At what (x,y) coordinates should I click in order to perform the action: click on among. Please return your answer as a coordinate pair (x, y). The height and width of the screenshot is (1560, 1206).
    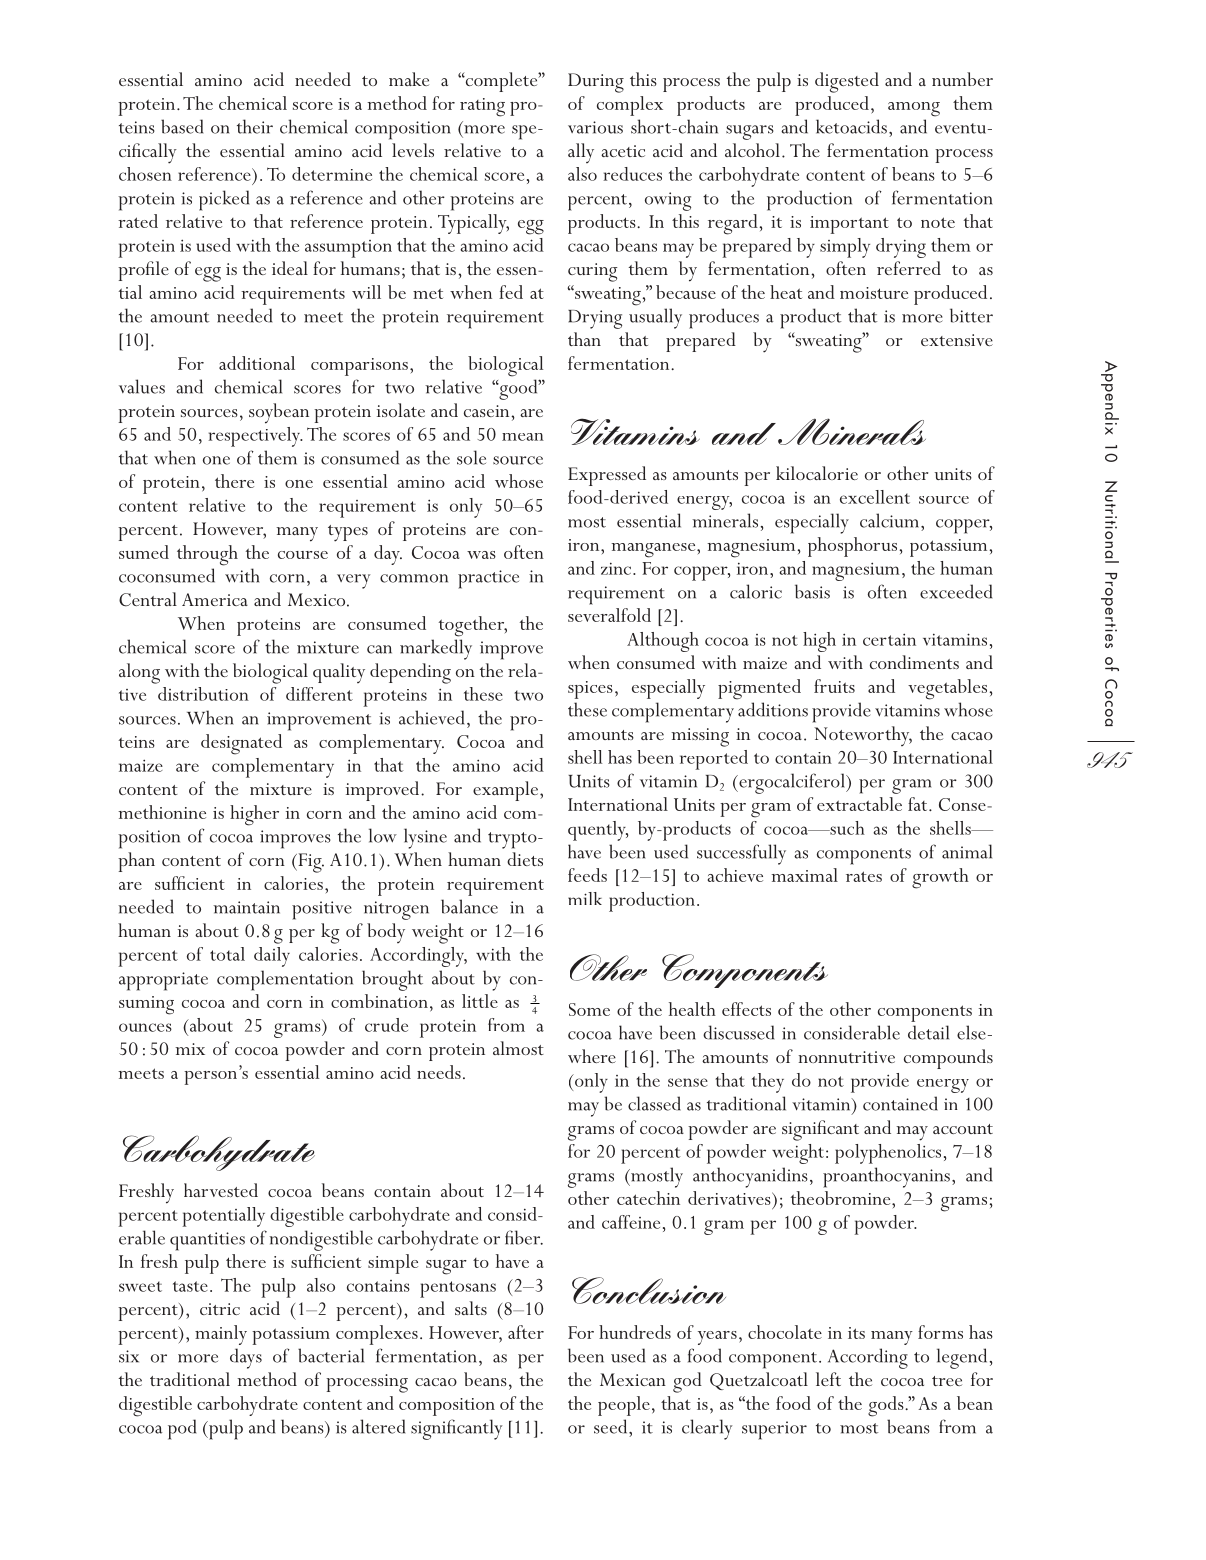
    Looking at the image, I should click on (914, 109).
